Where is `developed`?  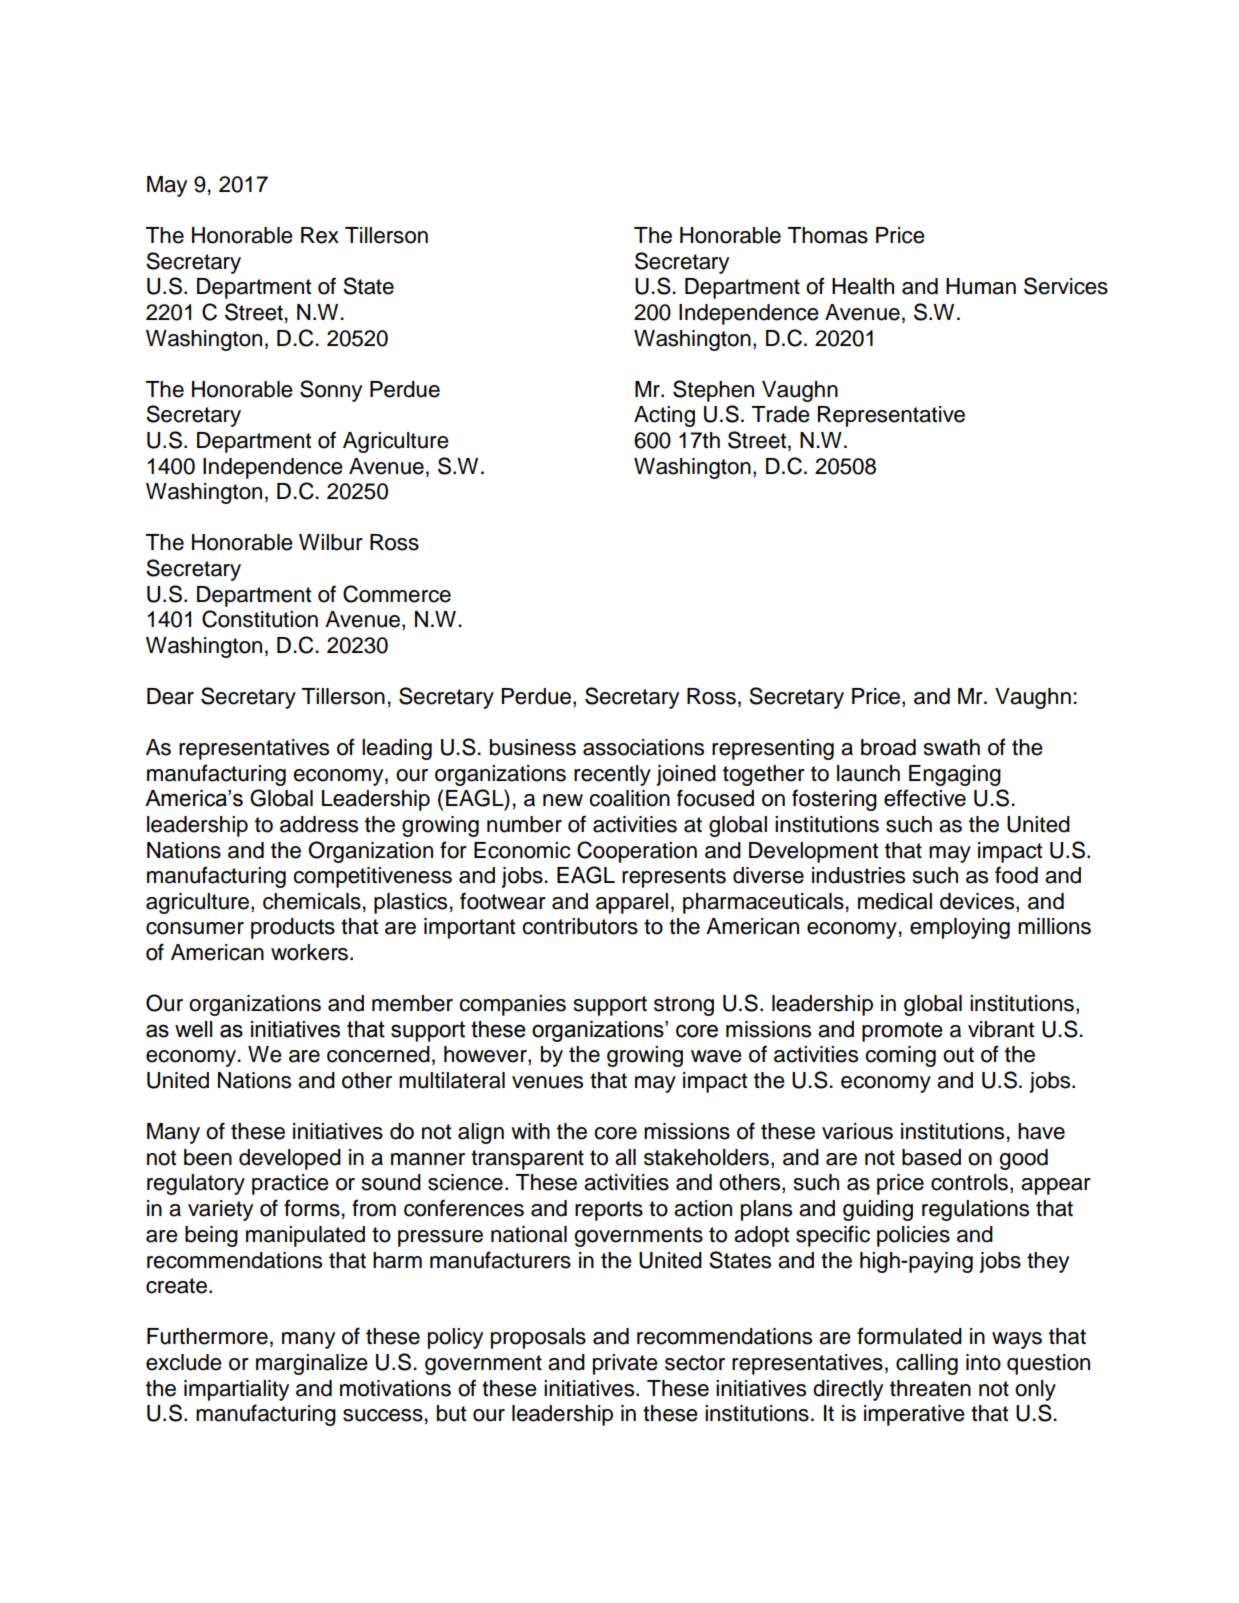
developed is located at coordinates (290, 1159).
